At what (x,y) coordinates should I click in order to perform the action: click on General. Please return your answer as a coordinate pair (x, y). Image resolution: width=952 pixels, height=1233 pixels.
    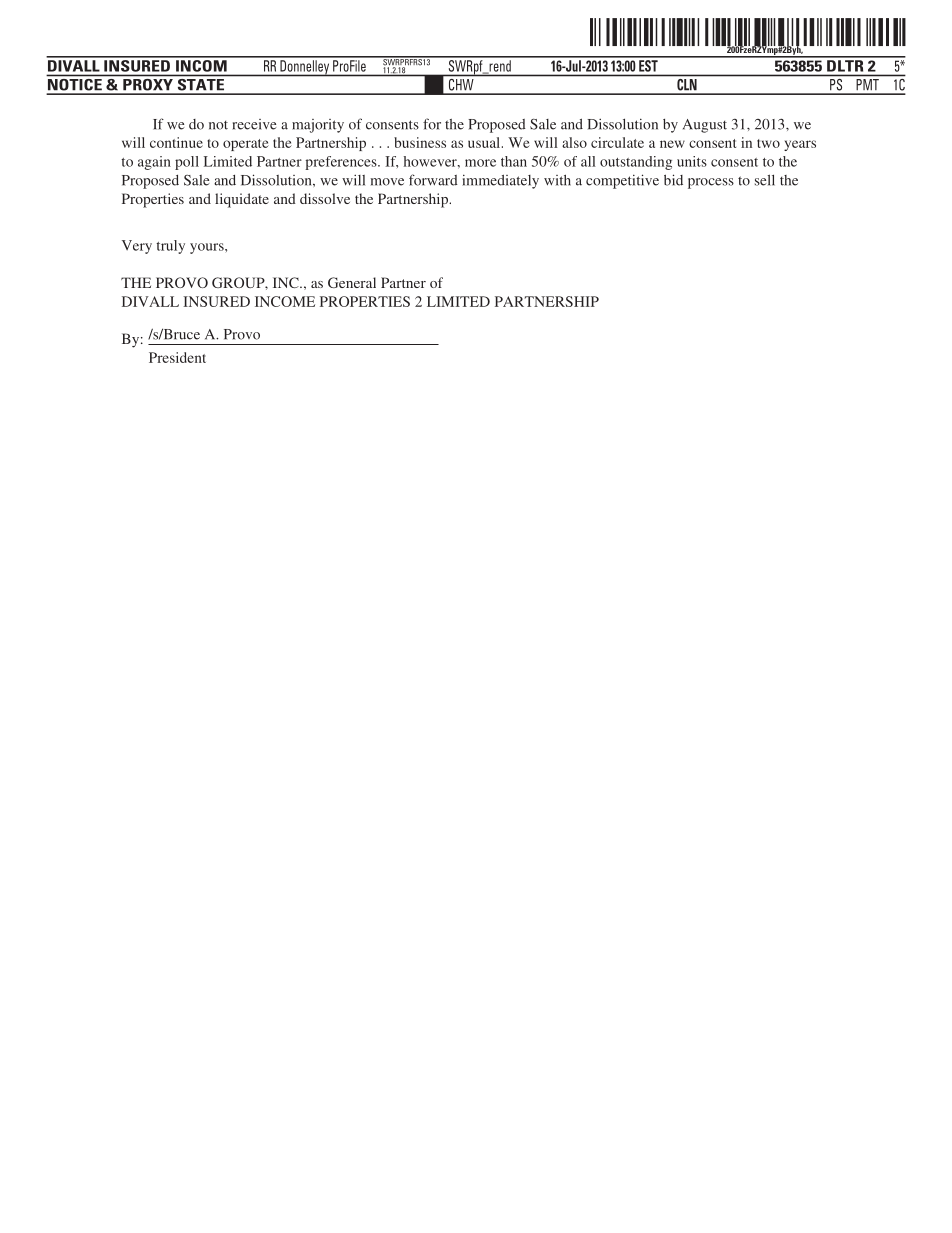
    Looking at the image, I should click on (352, 282).
